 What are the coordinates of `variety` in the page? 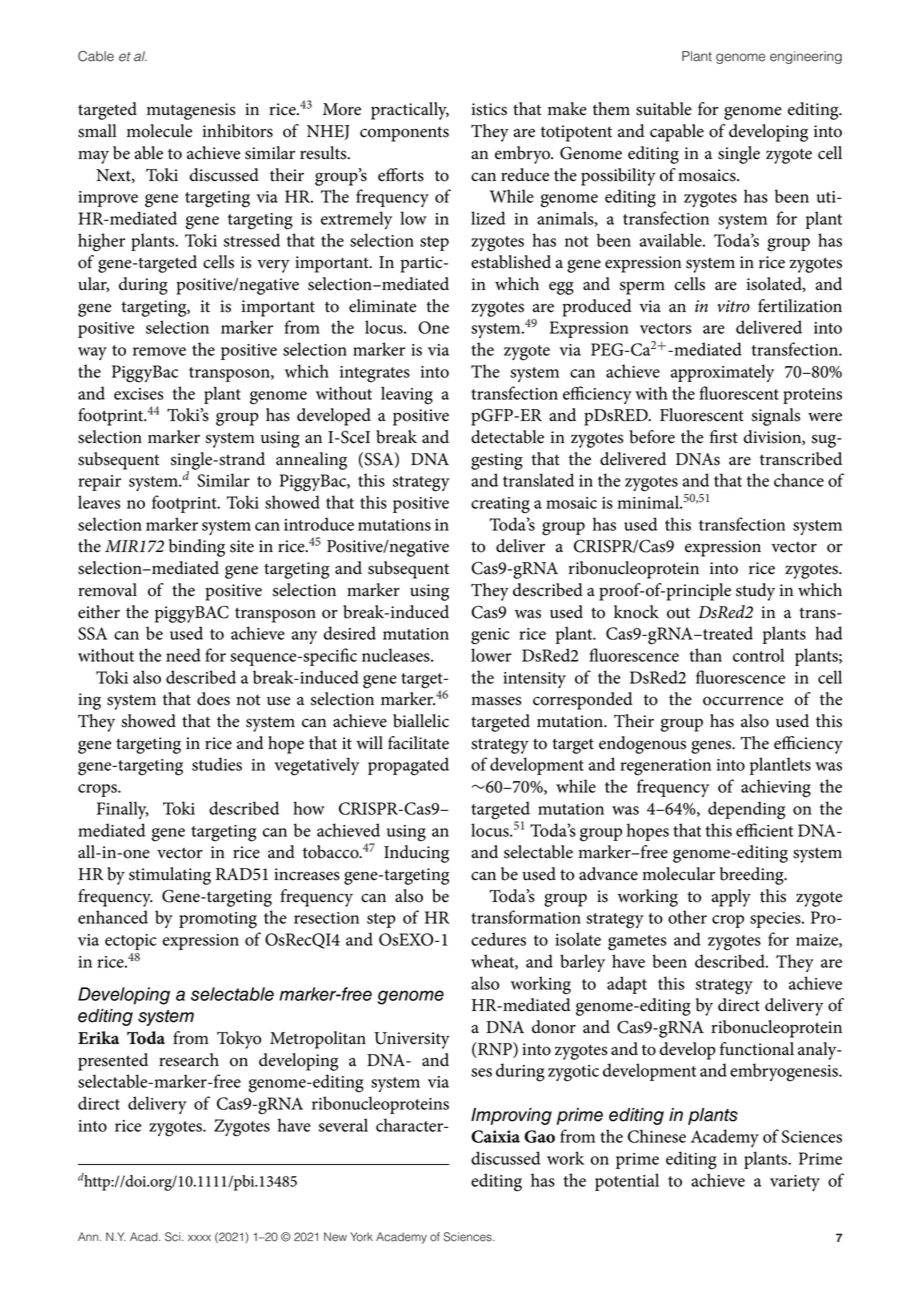 It's located at (795, 1183).
